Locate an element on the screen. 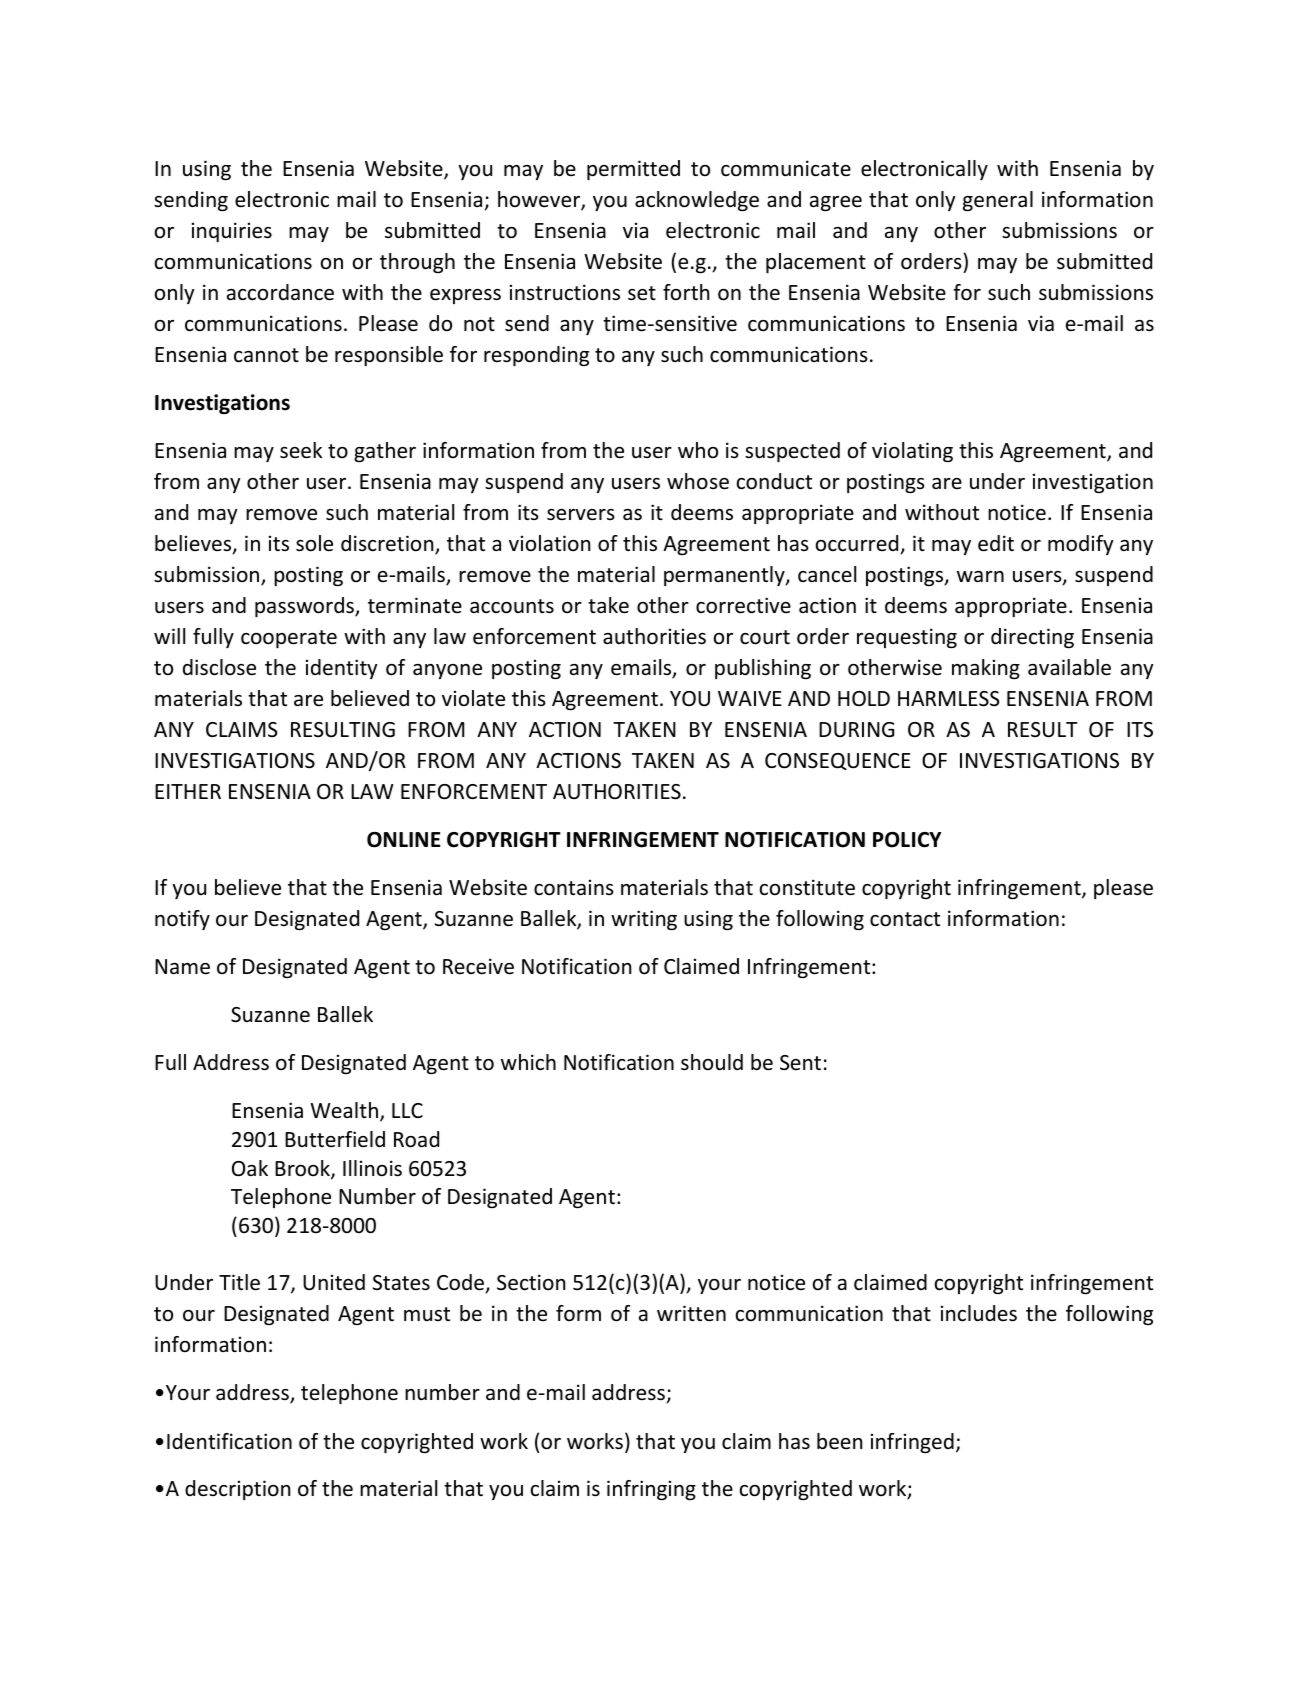 Image resolution: width=1308 pixels, height=1693 pixels. Identification is located at coordinates (229, 1441).
